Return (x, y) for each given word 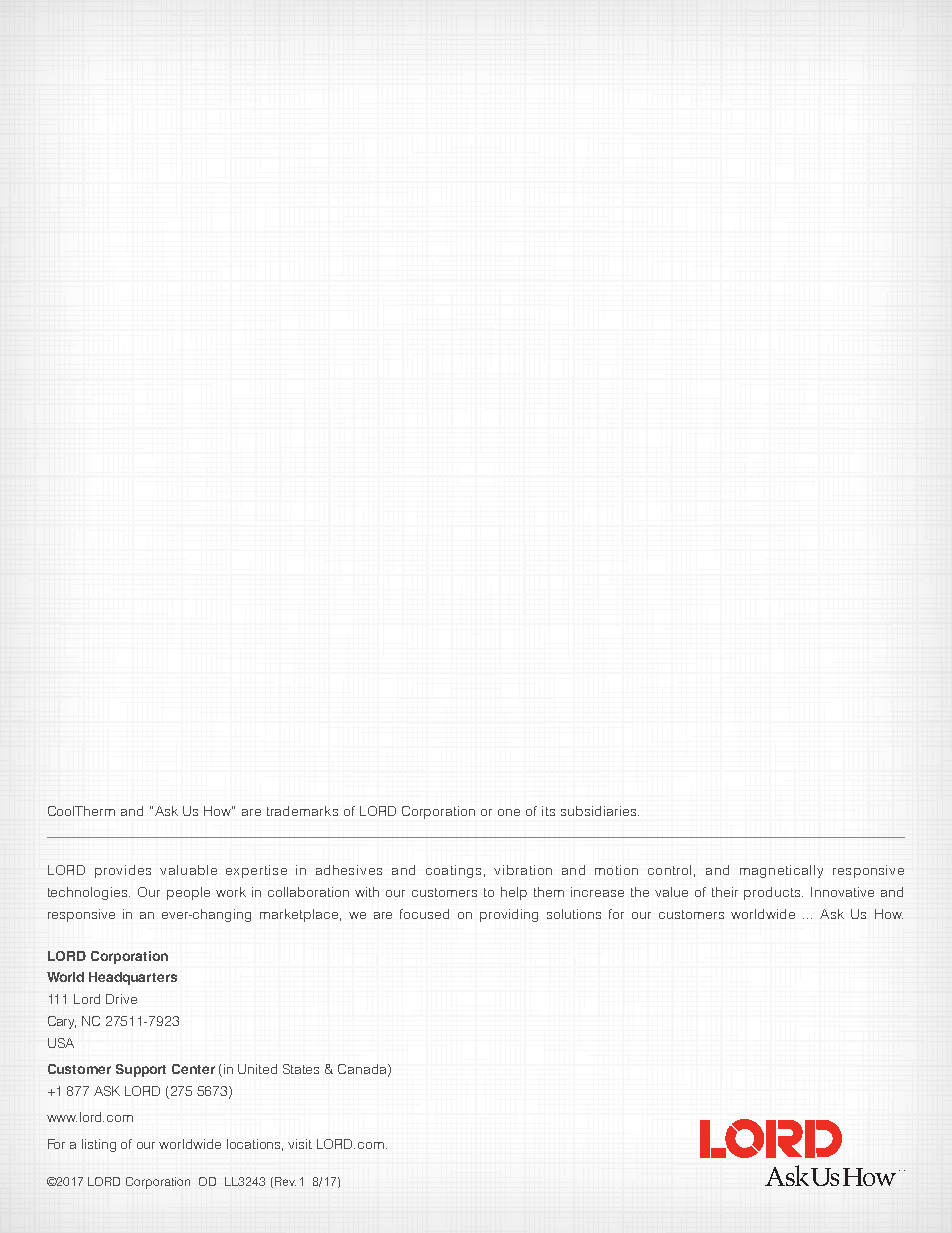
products (773, 893)
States (301, 1069)
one (509, 812)
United (257, 1069)
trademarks (302, 811)
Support (141, 1070)
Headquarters (133, 978)
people (188, 893)
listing (99, 1145)
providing (509, 915)
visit (300, 1144)
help (514, 893)
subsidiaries (600, 811)
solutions (574, 914)
